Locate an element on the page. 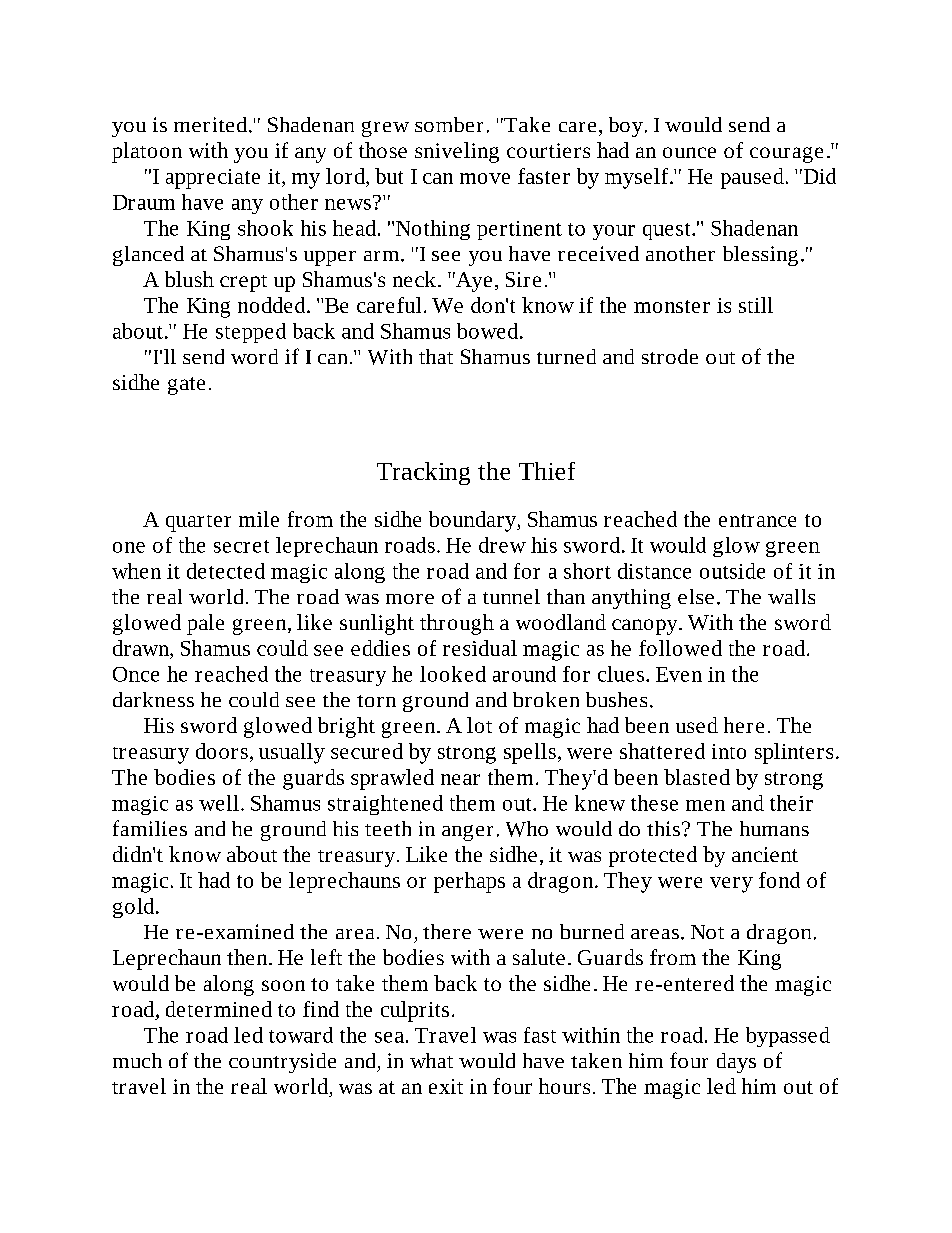 This image has width=952, height=1233. pale is located at coordinates (205, 624).
